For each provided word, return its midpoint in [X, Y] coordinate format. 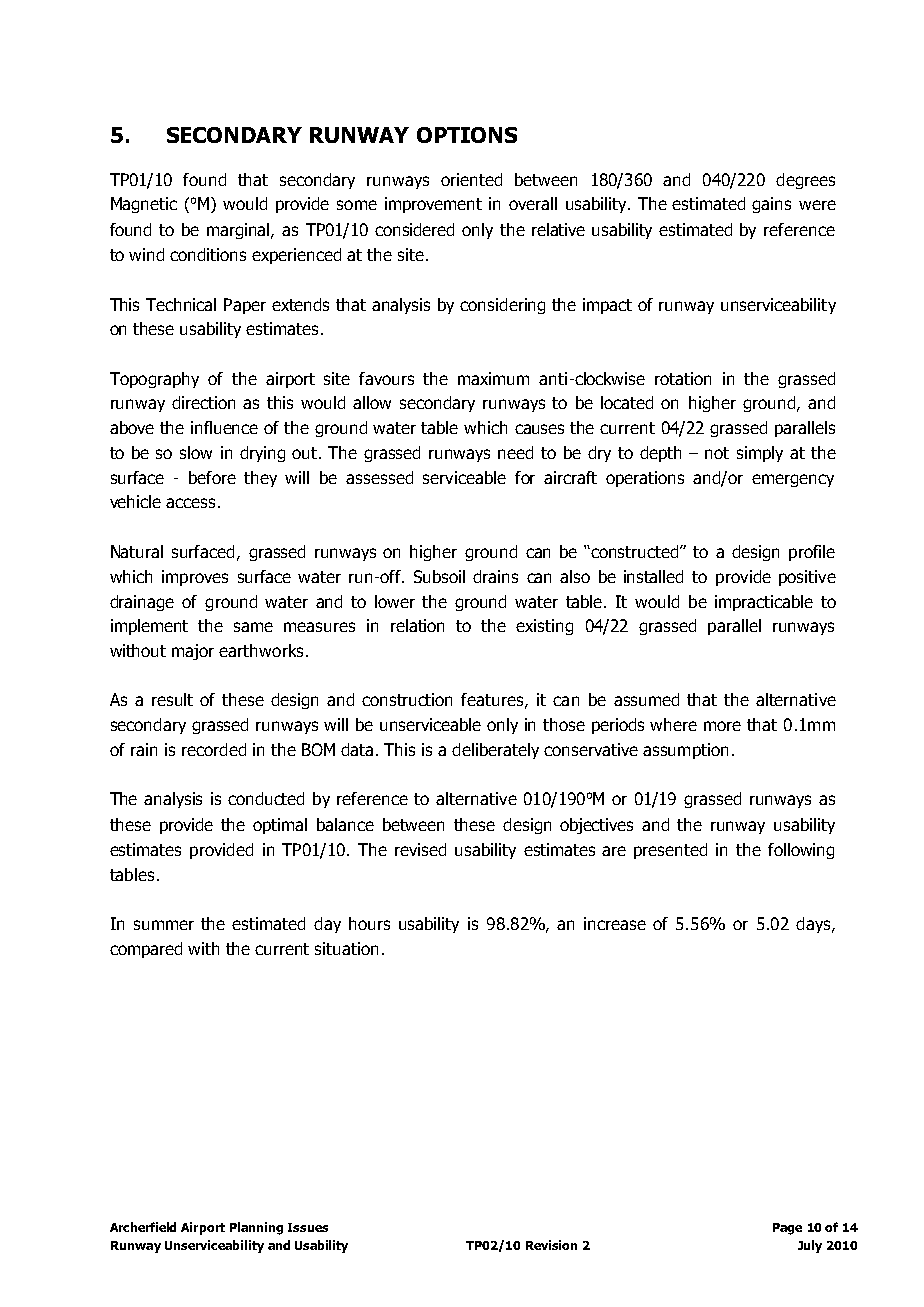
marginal [239, 231]
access [190, 503]
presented [670, 851]
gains [771, 205]
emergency [793, 480]
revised [420, 849]
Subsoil [439, 576]
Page [787, 1229]
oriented [471, 179]
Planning [256, 1228]
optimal [280, 826]
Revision [551, 1245]
